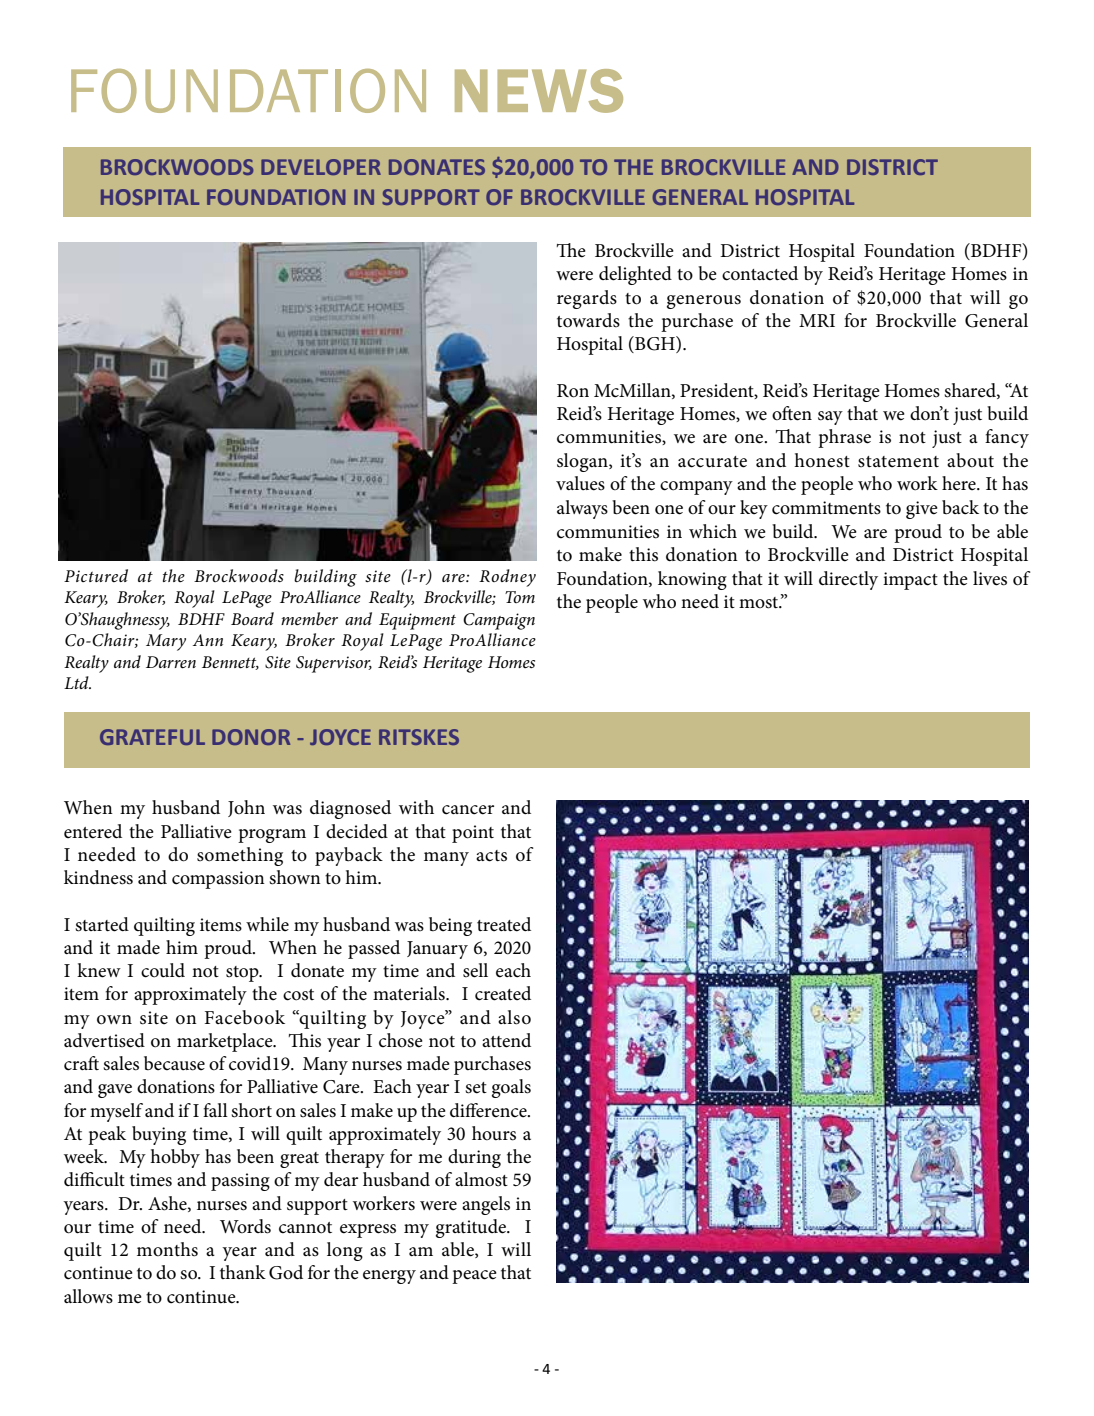 This screenshot has width=1094, height=1416. What do you see at coordinates (226, 1042) in the screenshot?
I see `marketplace` at bounding box center [226, 1042].
